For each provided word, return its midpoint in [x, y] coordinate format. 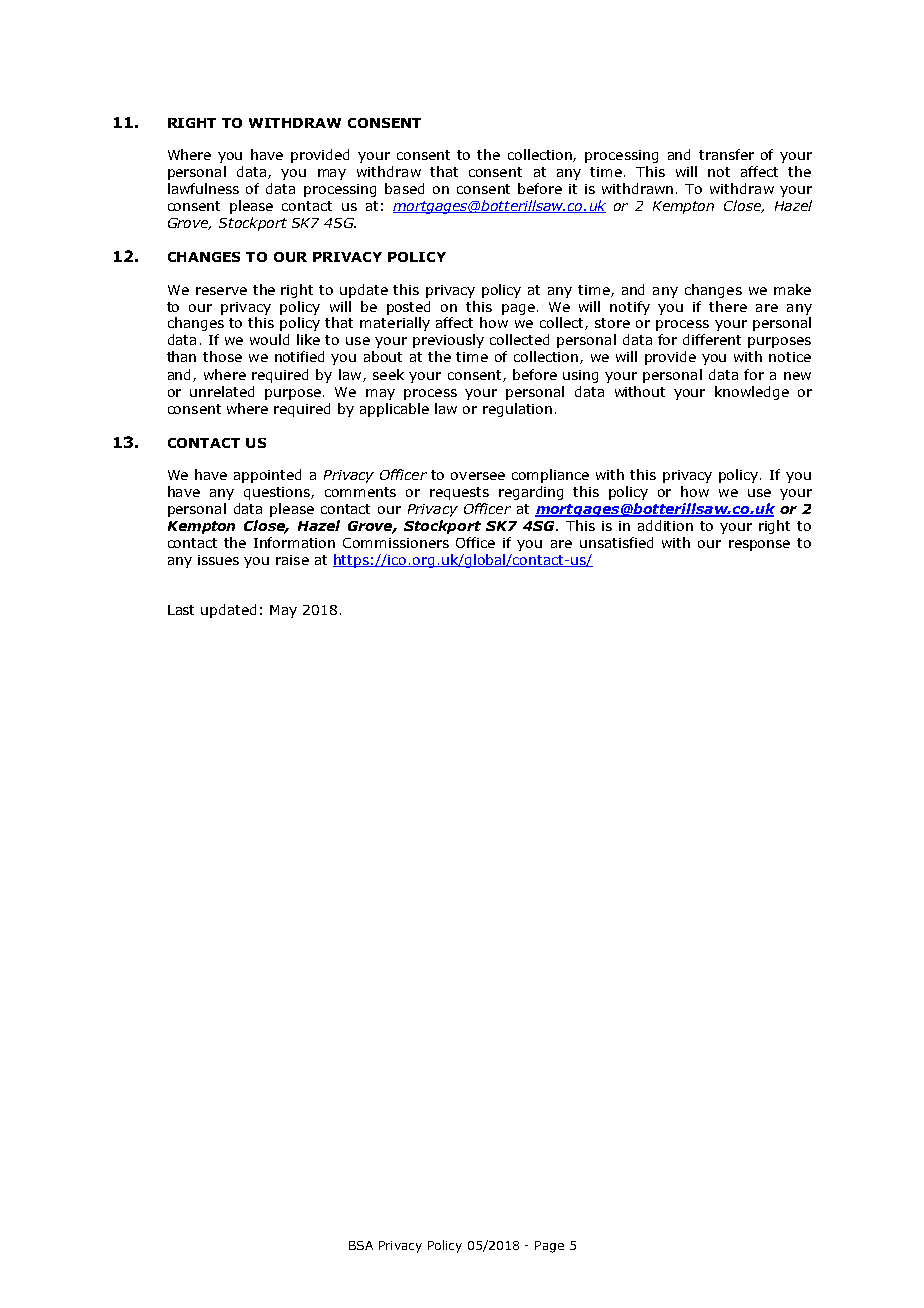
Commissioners [396, 543]
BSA [361, 1245]
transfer [726, 154]
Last [181, 610]
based [404, 188]
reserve [221, 291]
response [759, 545]
